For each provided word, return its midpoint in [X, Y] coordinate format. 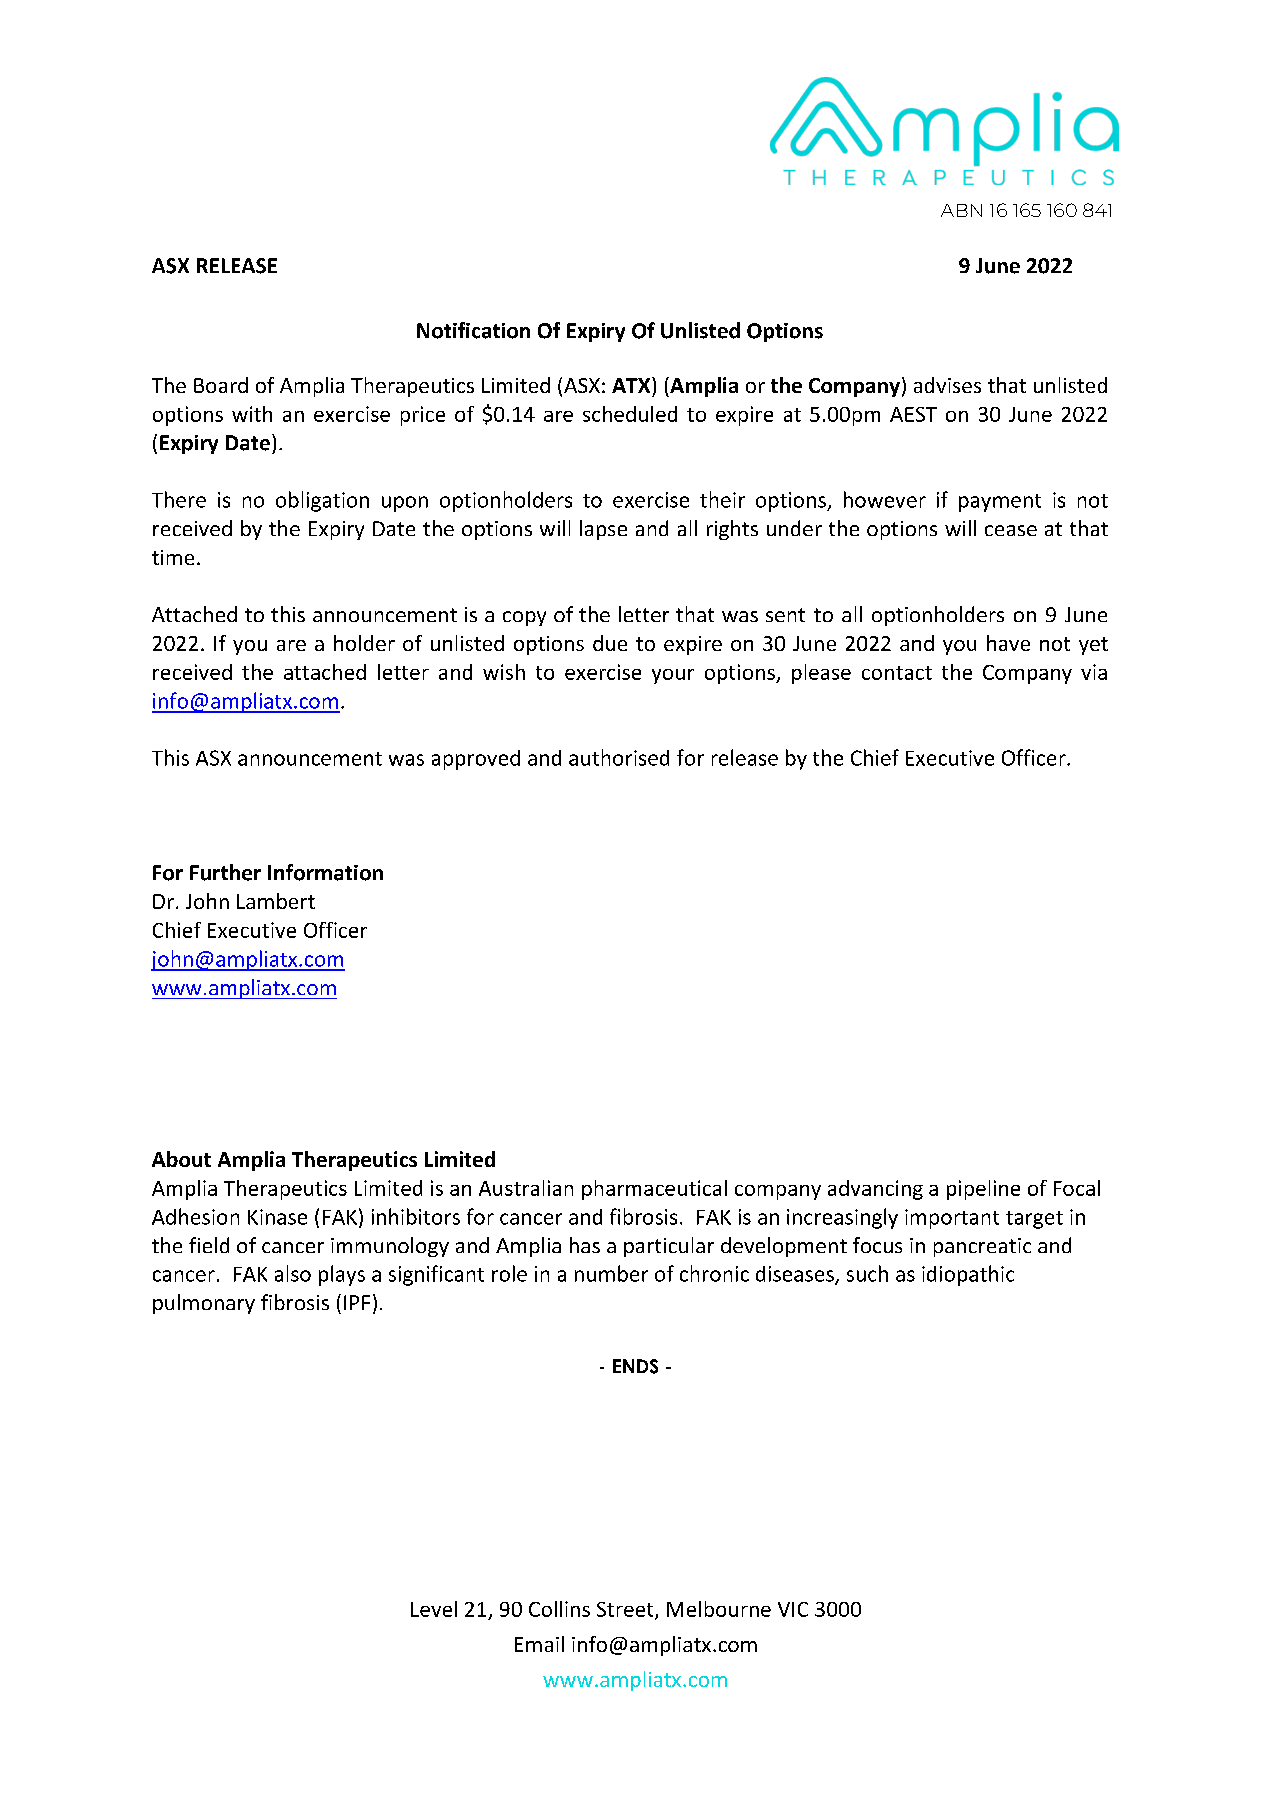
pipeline [983, 1190]
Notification [473, 330]
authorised [619, 757]
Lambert [276, 901]
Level [434, 1609]
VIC [793, 1609]
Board [221, 385]
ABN [961, 210]
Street [626, 1610]
